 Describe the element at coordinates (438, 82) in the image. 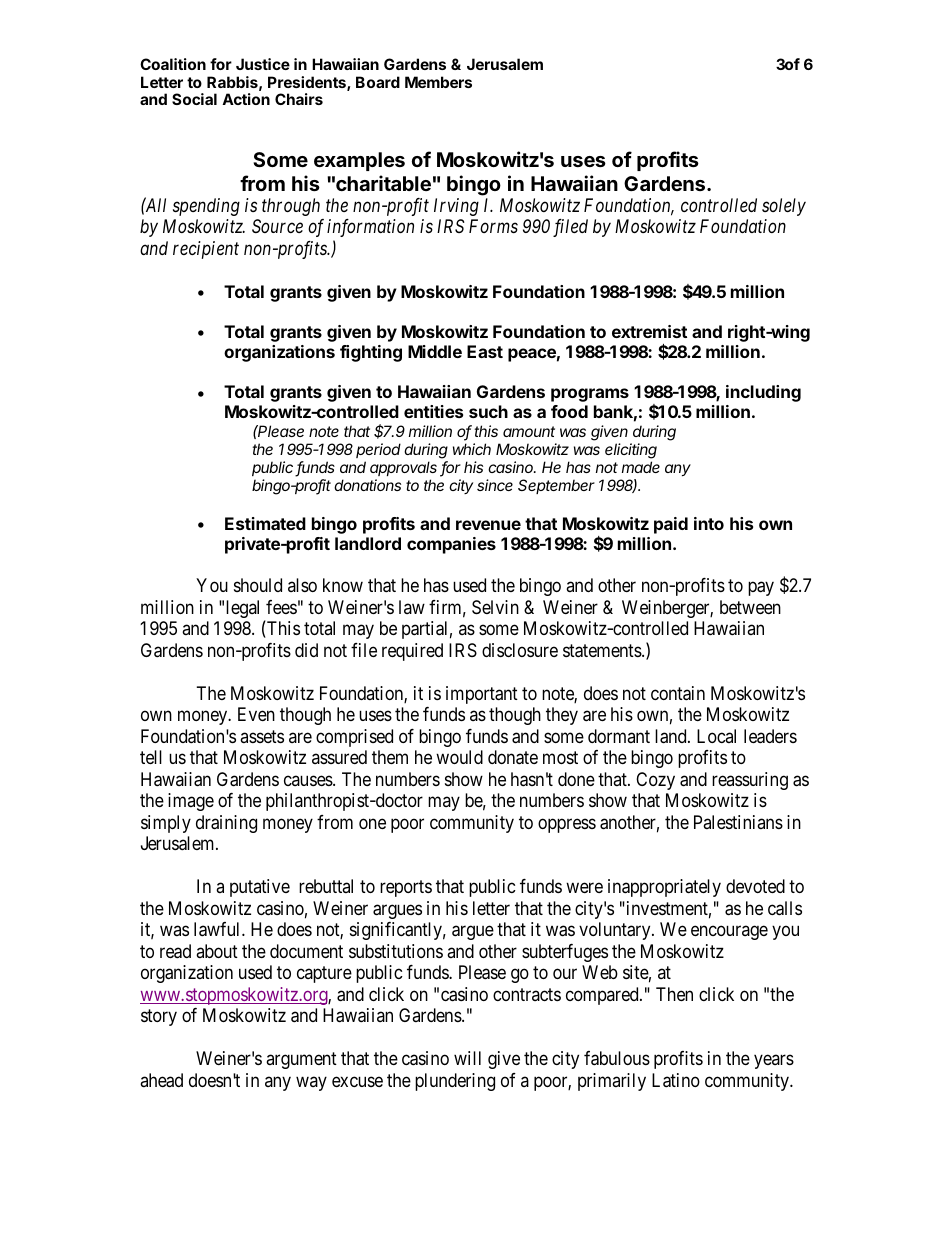

I see `Members` at that location.
